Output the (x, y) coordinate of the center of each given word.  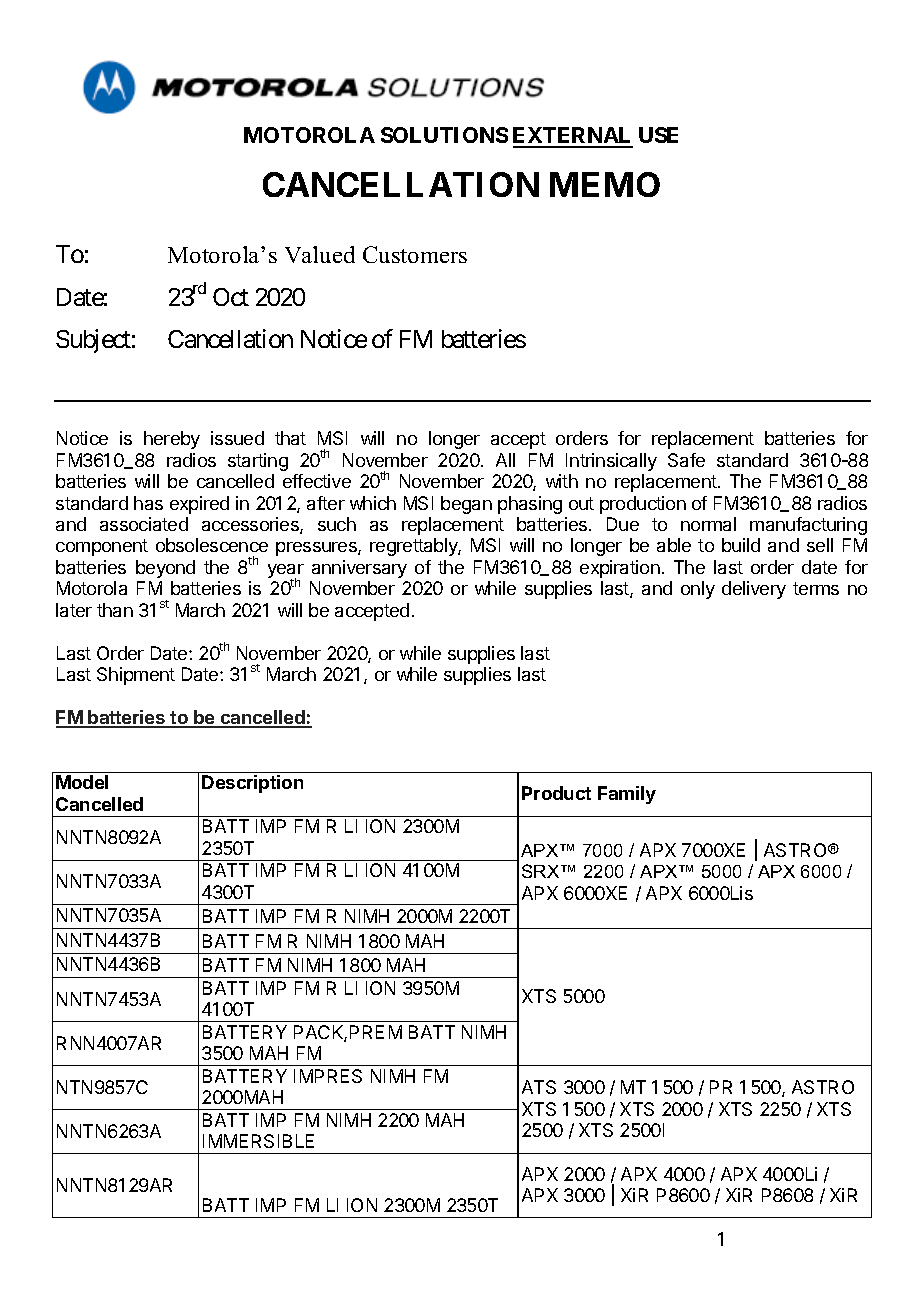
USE (658, 135)
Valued (320, 254)
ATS (539, 1087)
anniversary (359, 569)
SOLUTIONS (444, 135)
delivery (754, 590)
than (115, 610)
